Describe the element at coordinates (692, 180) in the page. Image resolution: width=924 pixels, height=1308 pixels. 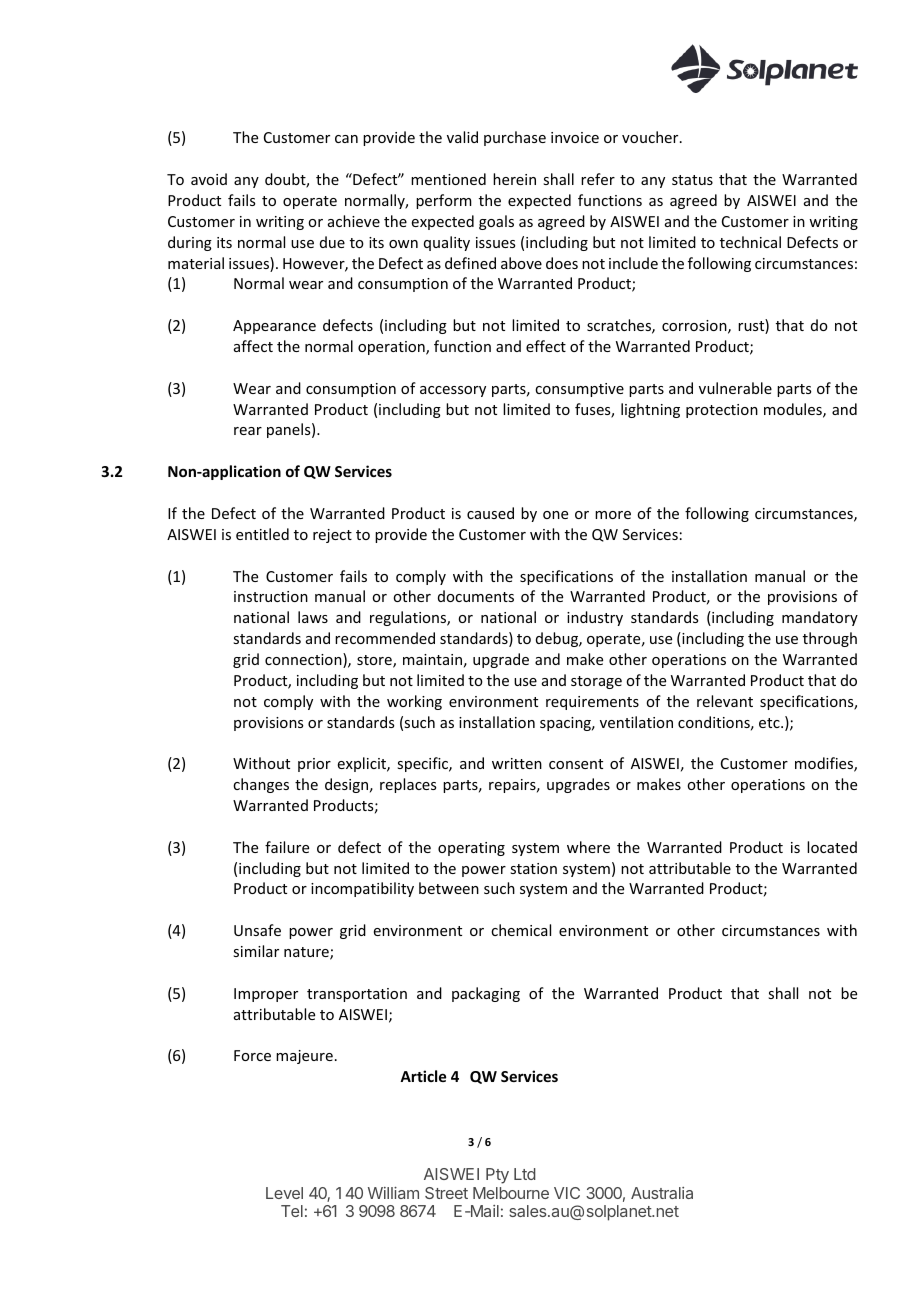
I see `status` at that location.
